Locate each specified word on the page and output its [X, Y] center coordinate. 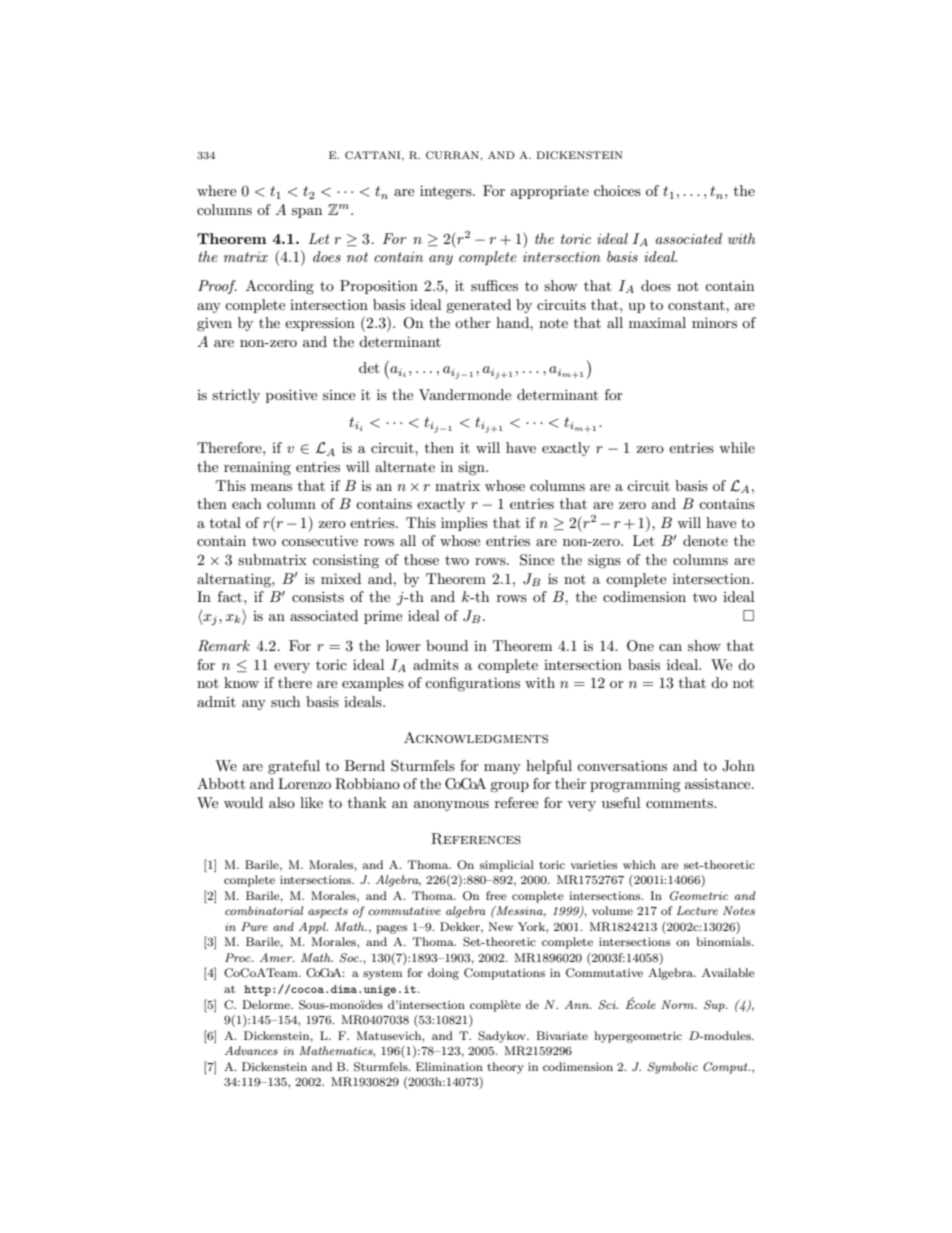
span [307, 213]
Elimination [449, 1066]
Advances [251, 1050]
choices [617, 190]
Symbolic [672, 1068]
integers [447, 192]
